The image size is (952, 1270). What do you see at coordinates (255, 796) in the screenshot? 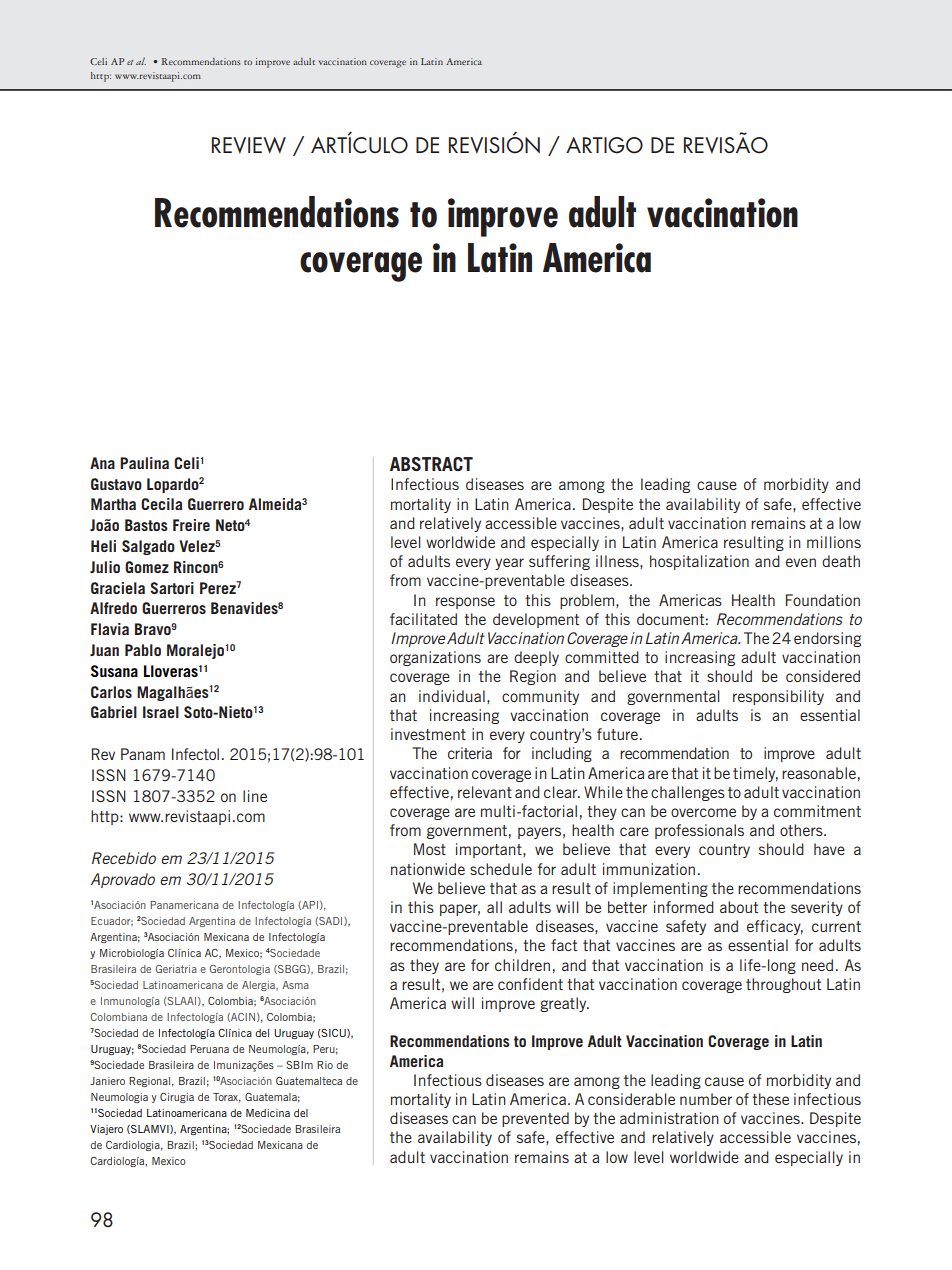
I see `line` at bounding box center [255, 796].
